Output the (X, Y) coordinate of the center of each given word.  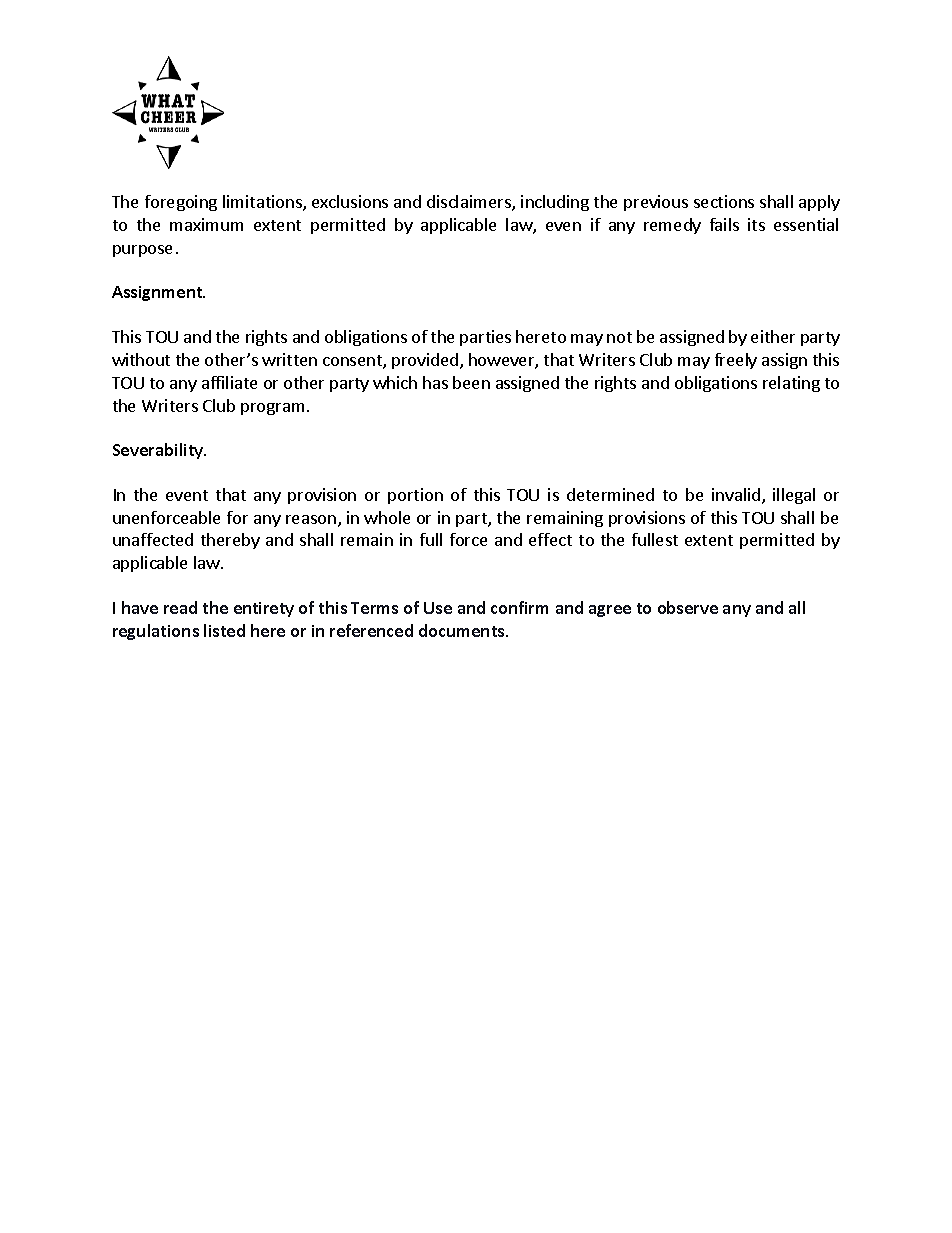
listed (224, 630)
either (773, 336)
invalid (737, 496)
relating (791, 384)
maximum (206, 224)
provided (425, 361)
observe (688, 607)
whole (387, 517)
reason (311, 519)
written (289, 359)
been (471, 382)
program (272, 409)
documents (463, 630)
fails (724, 224)
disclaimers (470, 203)
